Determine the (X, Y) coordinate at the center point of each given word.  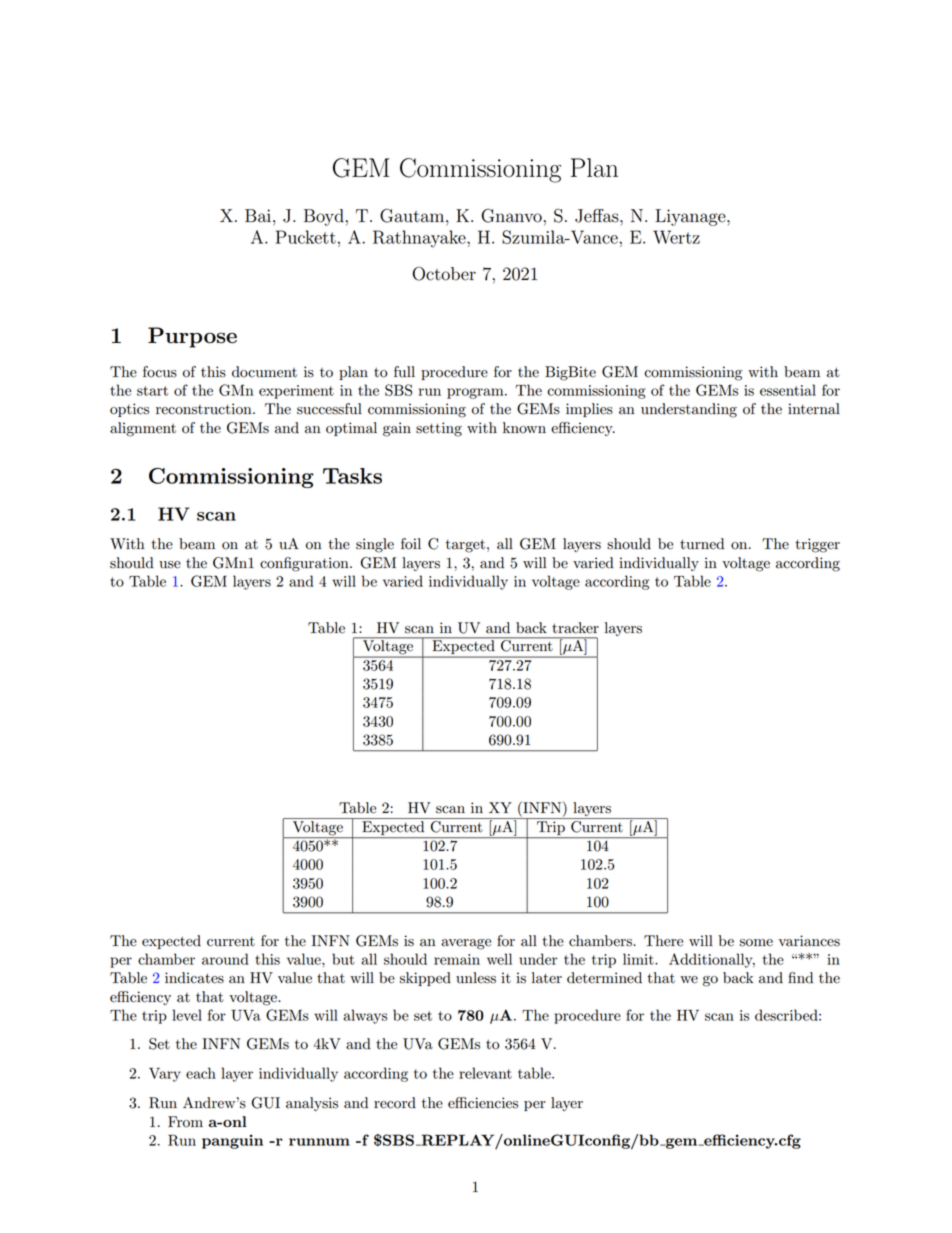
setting (439, 429)
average (466, 944)
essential (788, 390)
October (444, 274)
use (170, 565)
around (225, 959)
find (800, 978)
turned (702, 544)
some (756, 943)
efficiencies (483, 1103)
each (201, 1073)
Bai (258, 216)
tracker (575, 628)
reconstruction (205, 409)
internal (814, 409)
